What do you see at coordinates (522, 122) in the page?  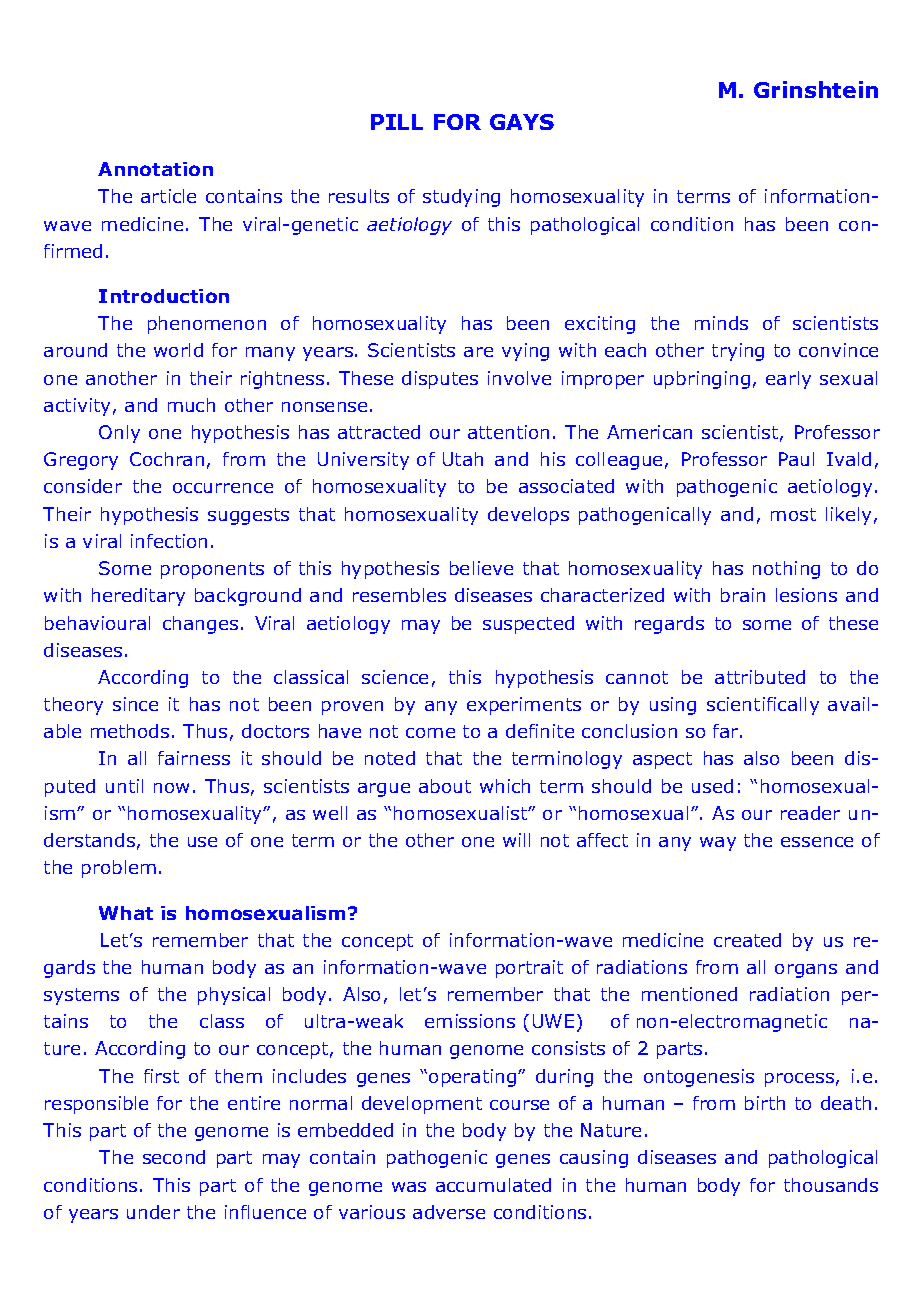 I see `GAYS` at bounding box center [522, 122].
